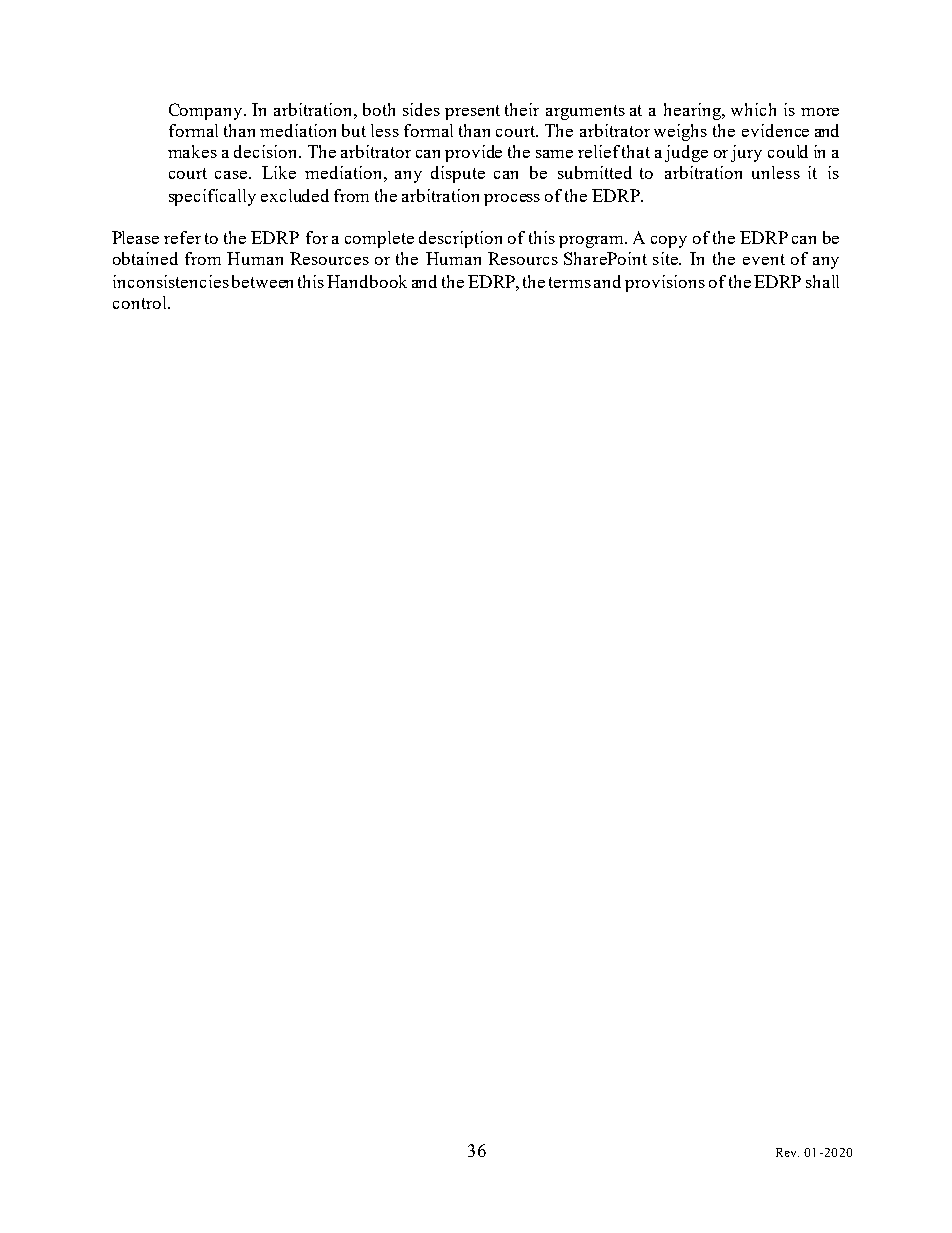 Image resolution: width=952 pixels, height=1233 pixels. I want to click on control, so click(141, 302).
